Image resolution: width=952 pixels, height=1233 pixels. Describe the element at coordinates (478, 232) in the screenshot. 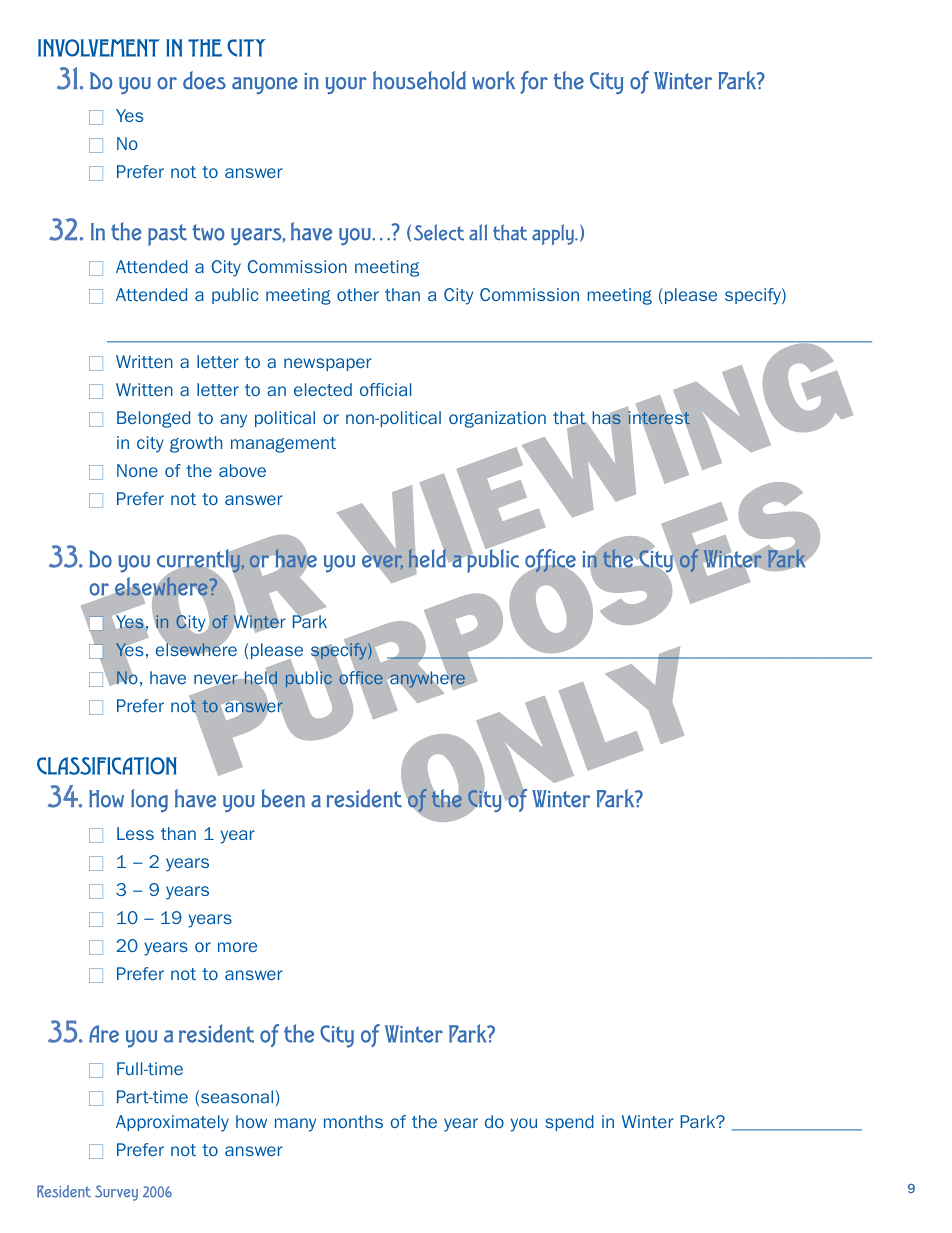

I see `all` at that location.
